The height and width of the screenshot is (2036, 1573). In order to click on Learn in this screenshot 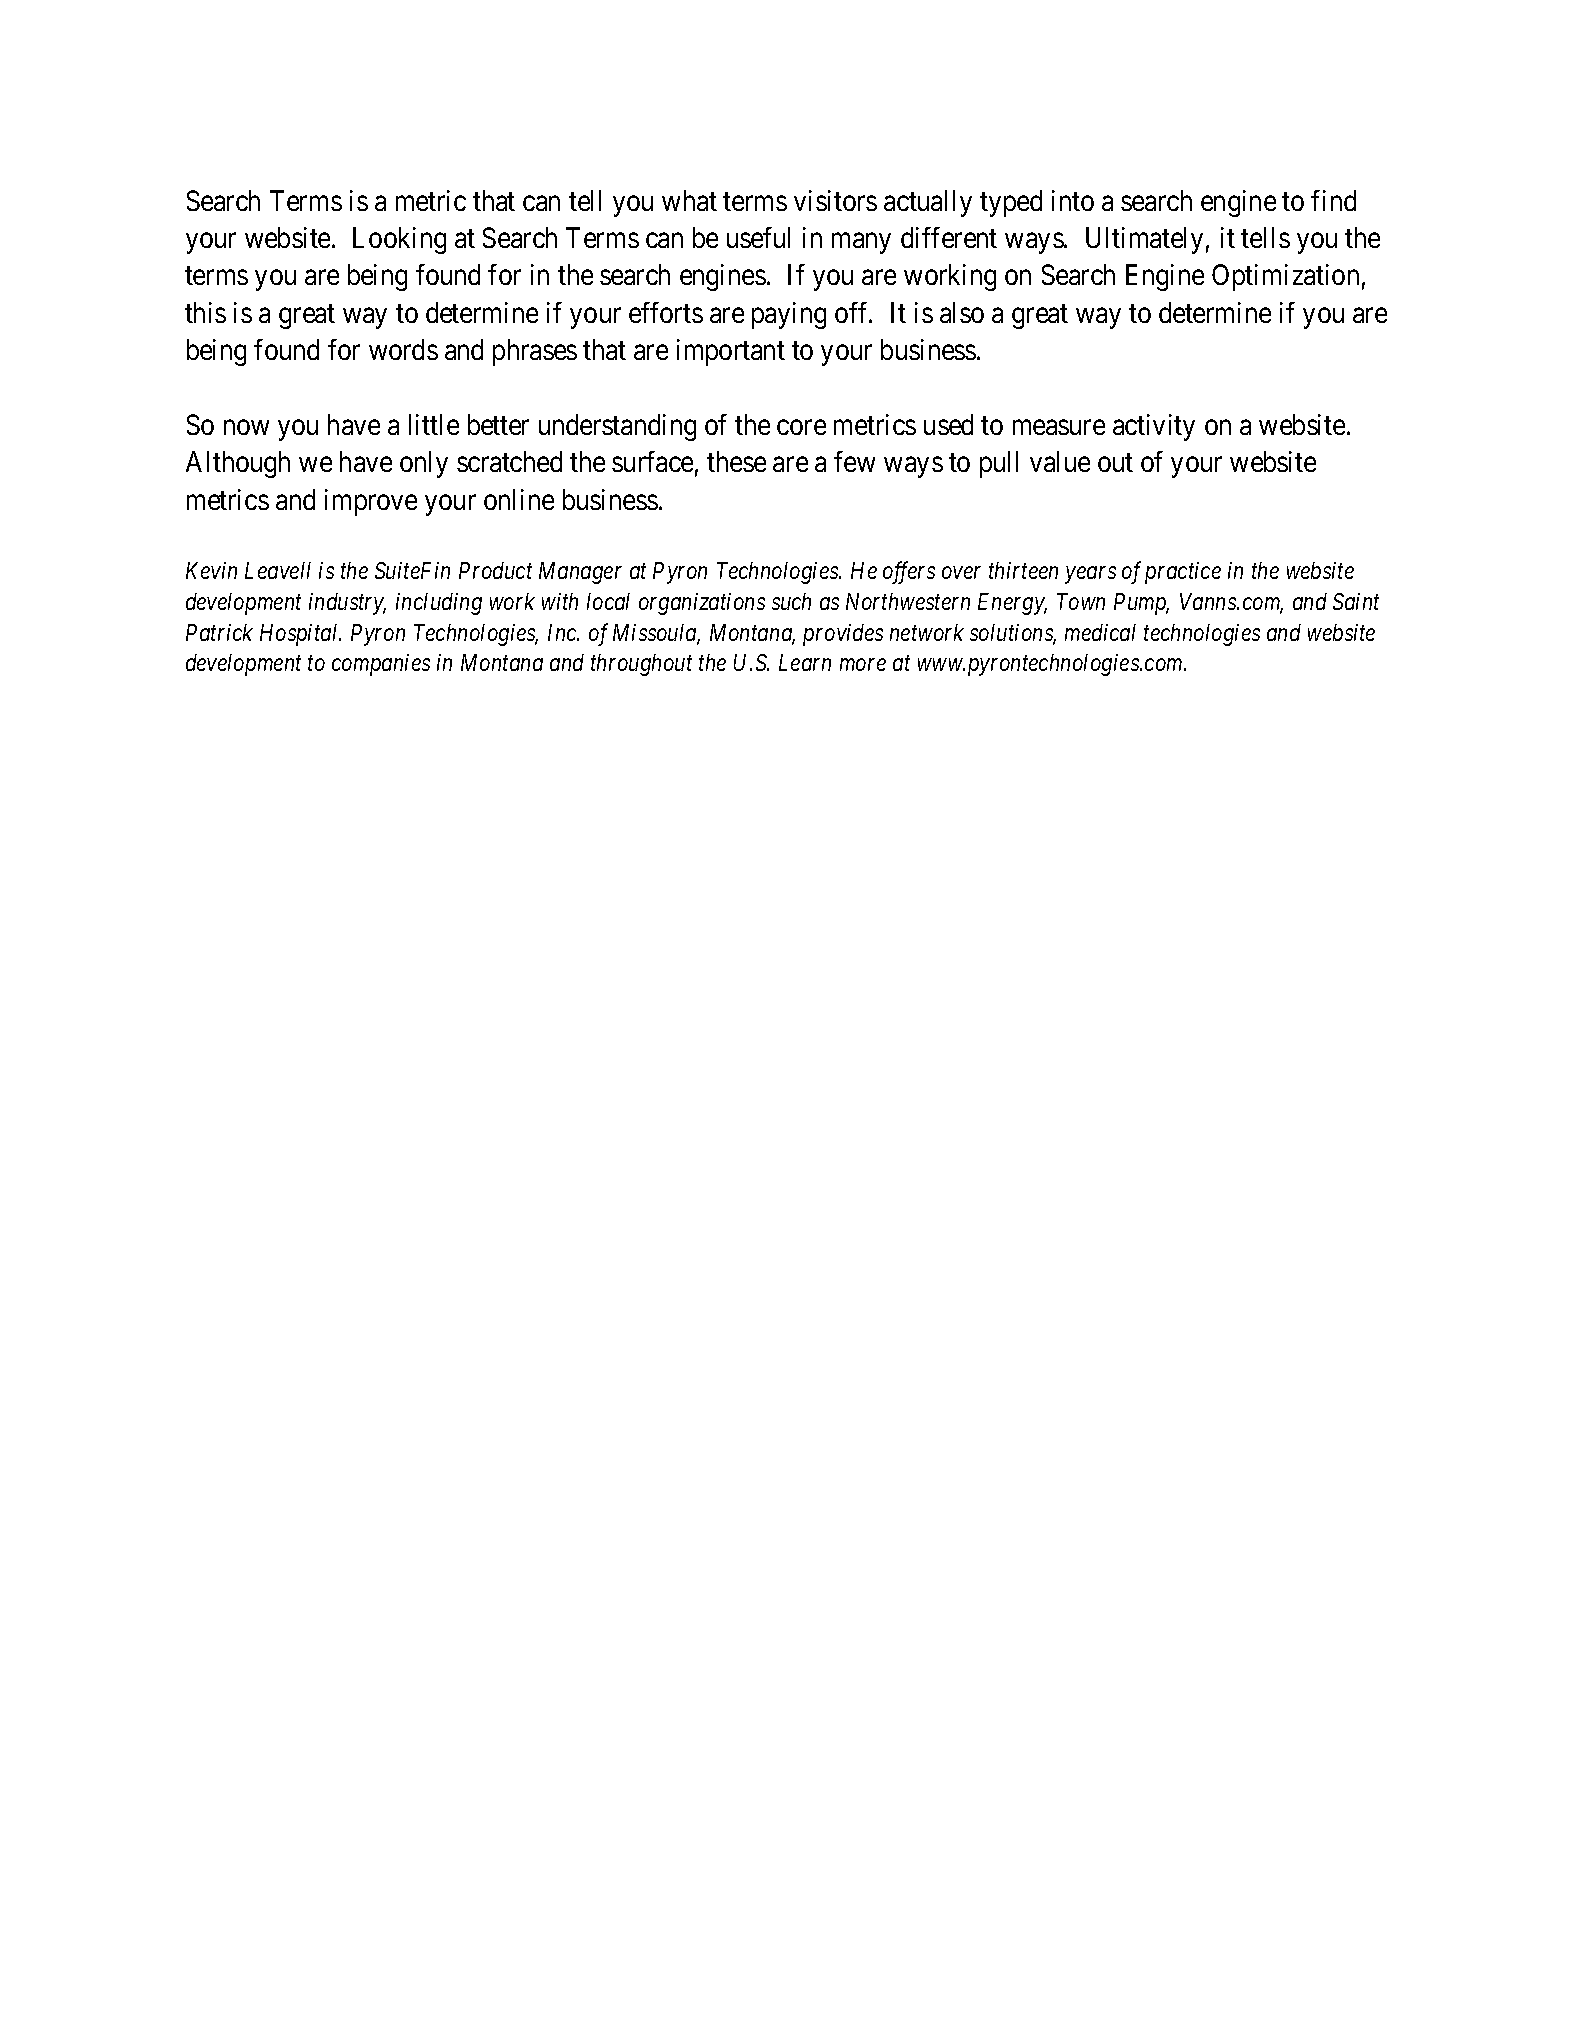, I will do `click(805, 662)`.
